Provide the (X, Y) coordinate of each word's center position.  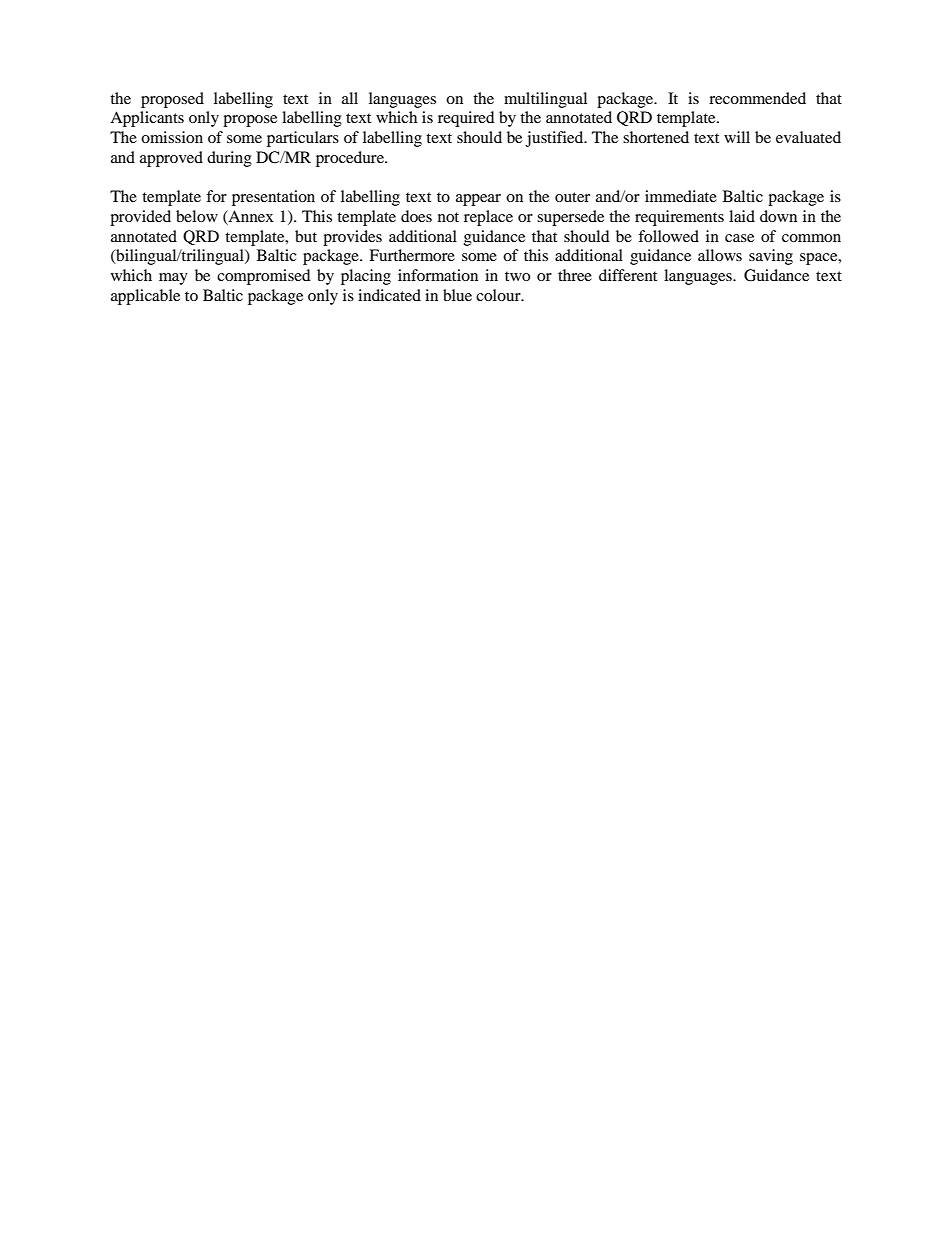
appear (478, 200)
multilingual (545, 100)
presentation (273, 198)
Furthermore (412, 255)
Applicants (147, 119)
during (229, 159)
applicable (145, 297)
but (306, 236)
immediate (681, 196)
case (739, 238)
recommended (757, 98)
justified (556, 139)
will (737, 137)
